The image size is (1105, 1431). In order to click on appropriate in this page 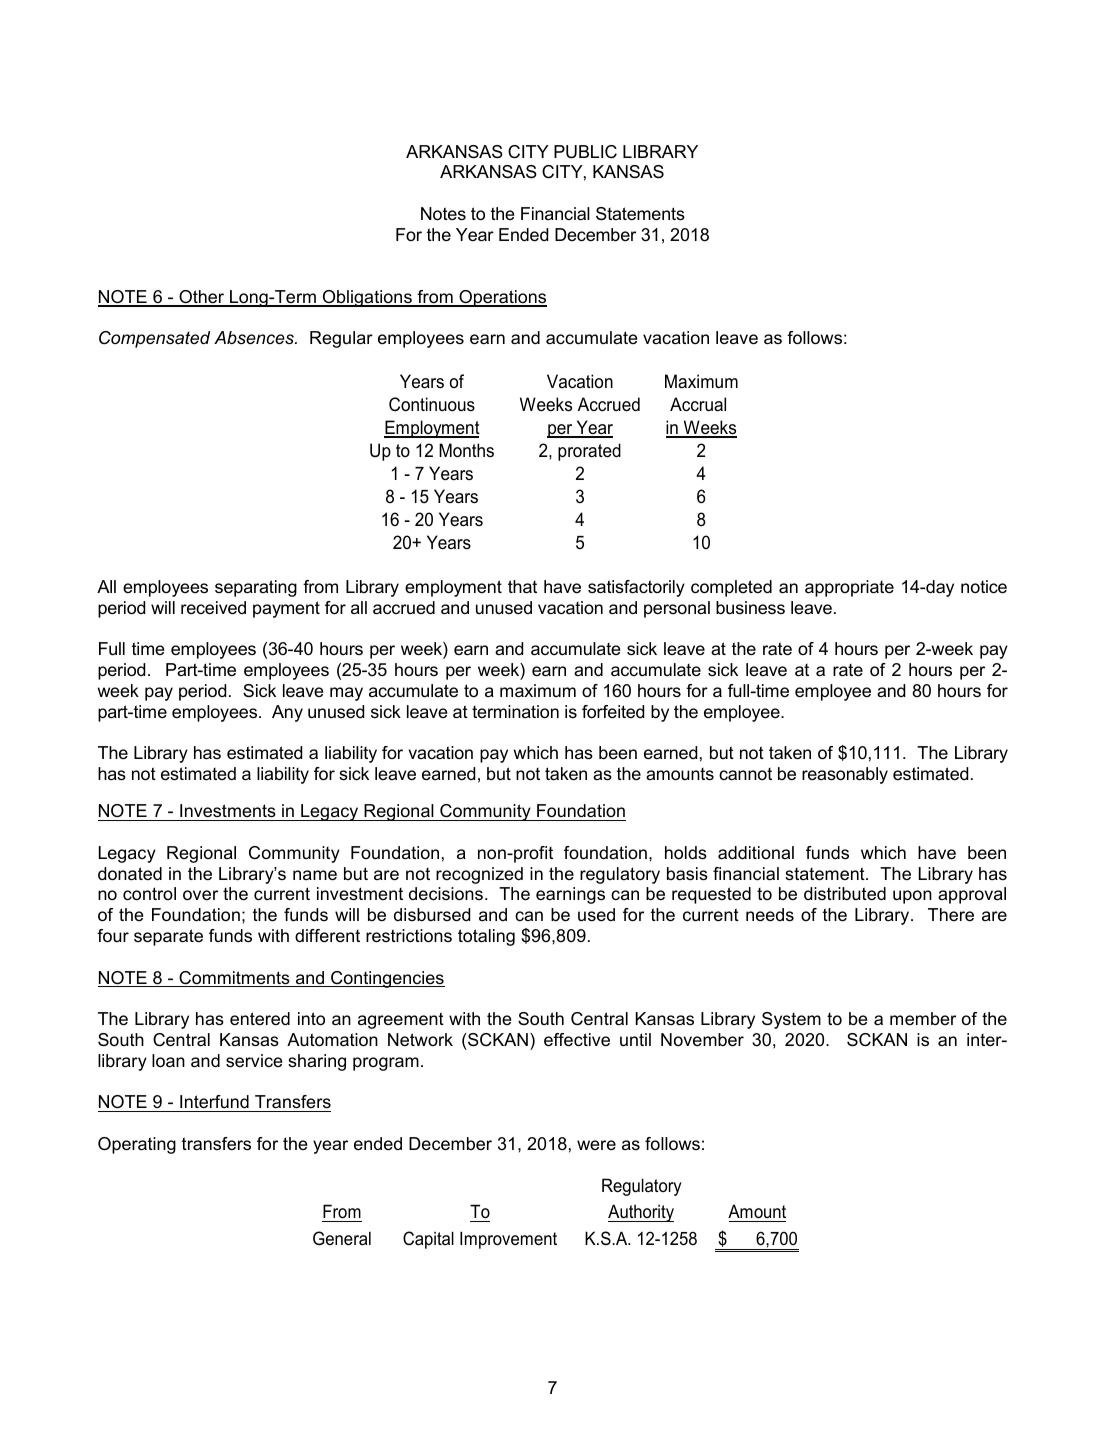, I will do `click(849, 588)`.
